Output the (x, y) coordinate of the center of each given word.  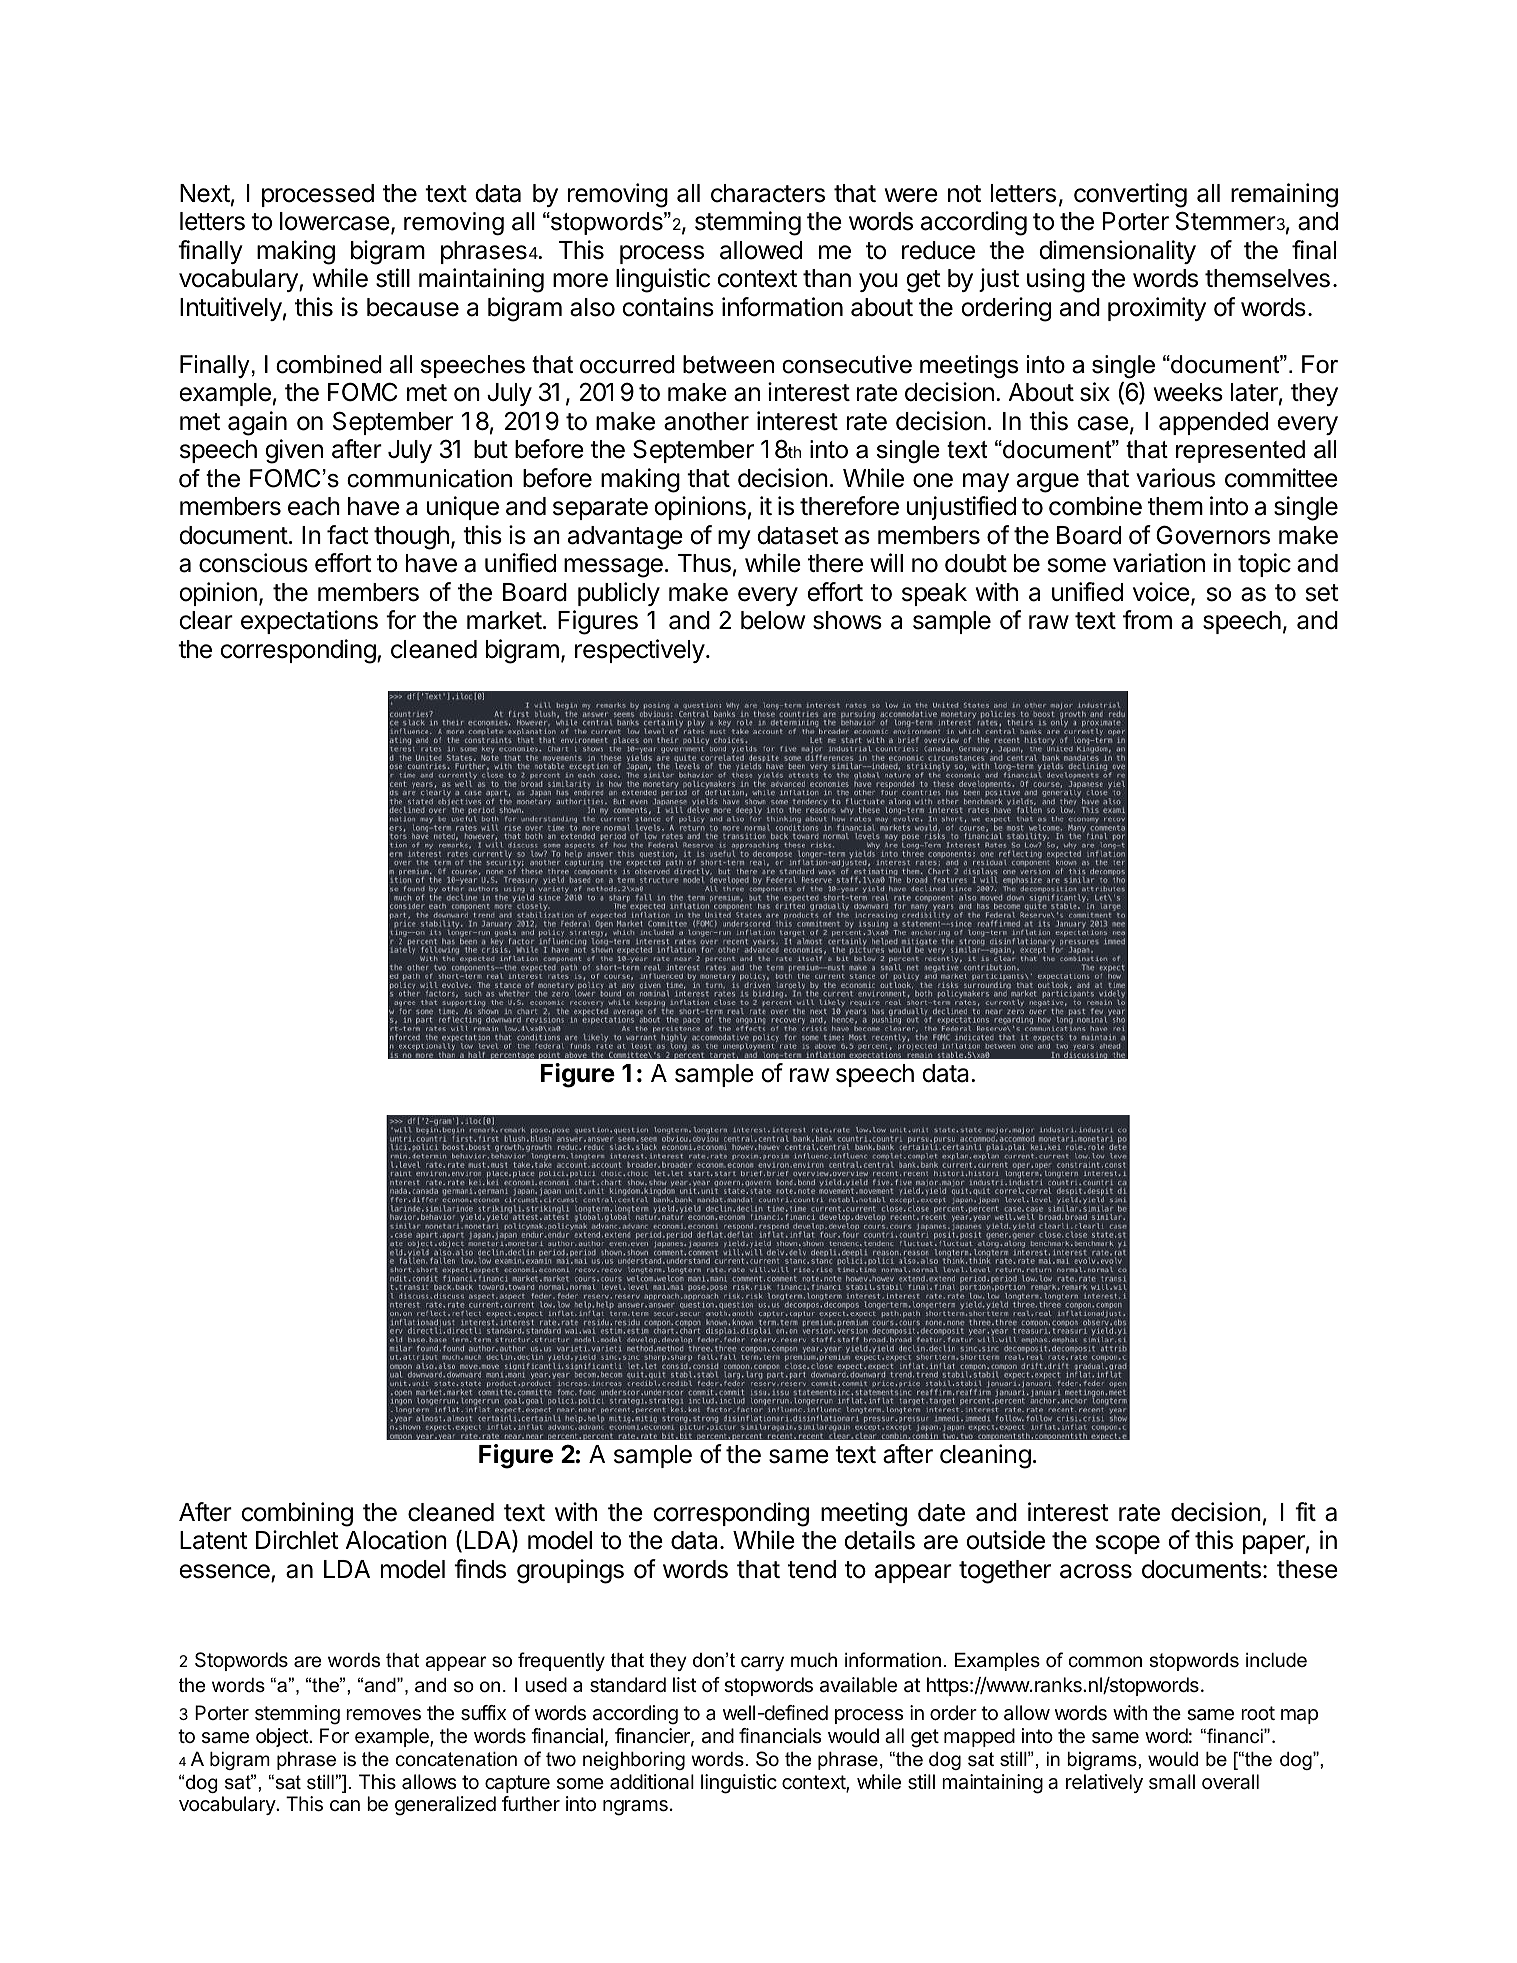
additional (652, 1782)
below (773, 620)
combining (297, 1514)
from (1147, 620)
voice (1161, 592)
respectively (640, 651)
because (413, 307)
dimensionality (1117, 252)
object (283, 1737)
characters (768, 193)
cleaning (985, 1456)
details (879, 1540)
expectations (309, 622)
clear (206, 620)
